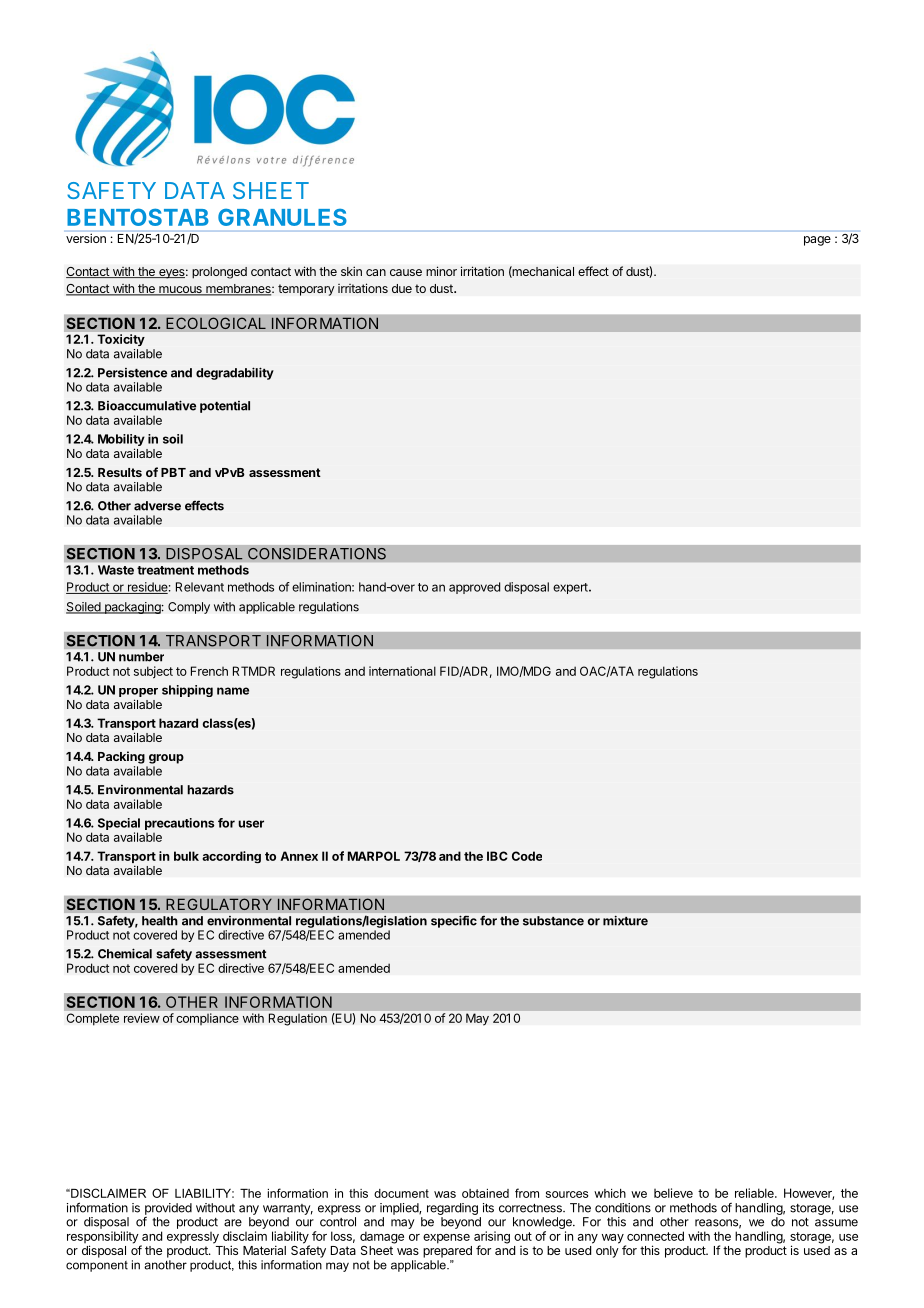 The image size is (924, 1308). What do you see at coordinates (817, 241) in the screenshot?
I see `page` at bounding box center [817, 241].
